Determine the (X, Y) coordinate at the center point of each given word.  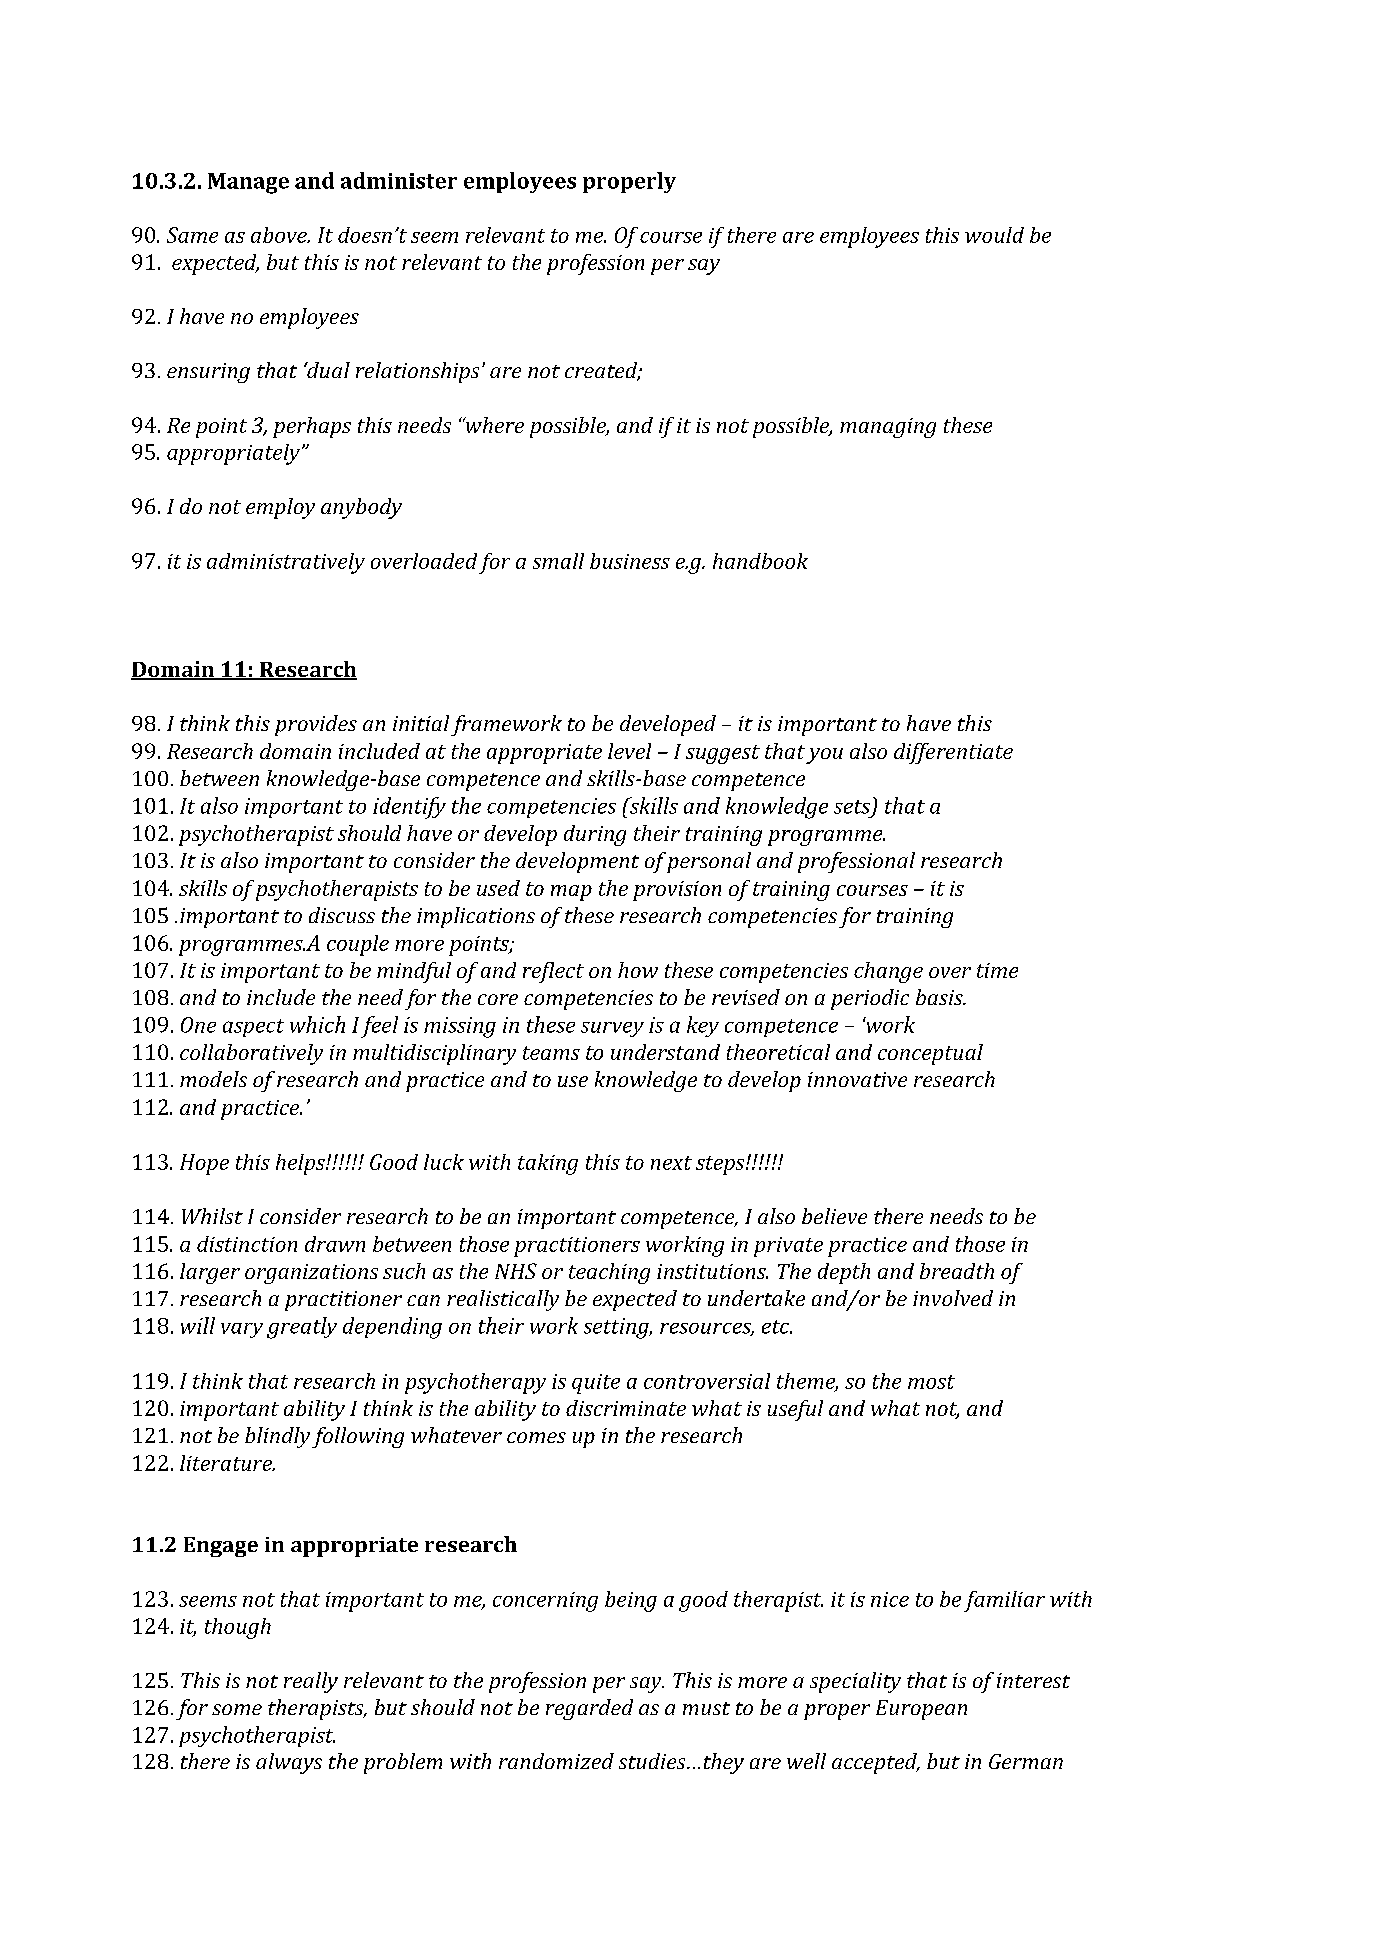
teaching (609, 1273)
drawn (335, 1244)
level (629, 751)
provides (316, 725)
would (994, 235)
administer (399, 180)
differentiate (953, 753)
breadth (957, 1271)
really (311, 1682)
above (280, 235)
